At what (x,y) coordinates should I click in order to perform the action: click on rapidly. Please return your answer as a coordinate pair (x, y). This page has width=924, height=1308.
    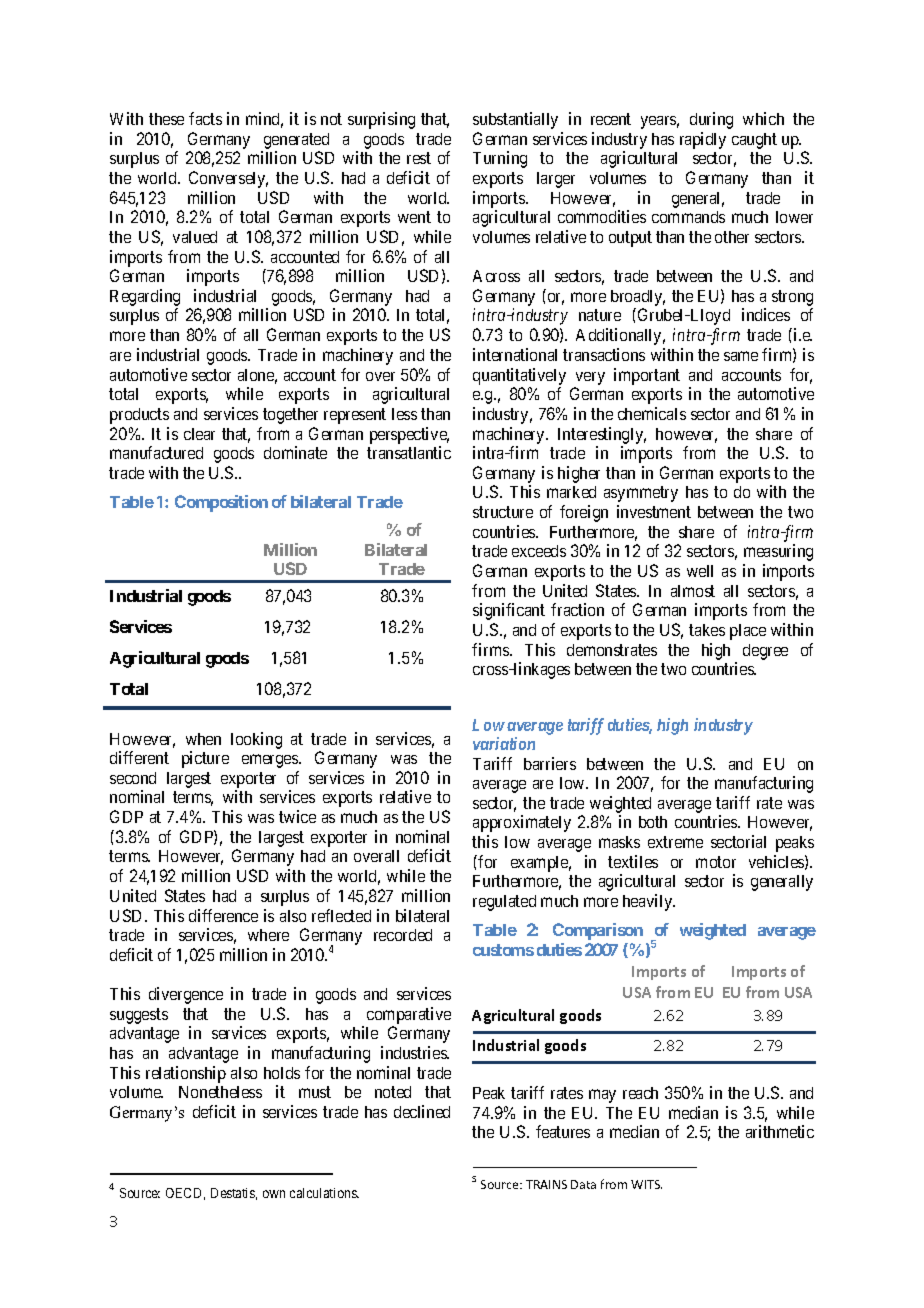
    Looking at the image, I should click on (703, 140).
